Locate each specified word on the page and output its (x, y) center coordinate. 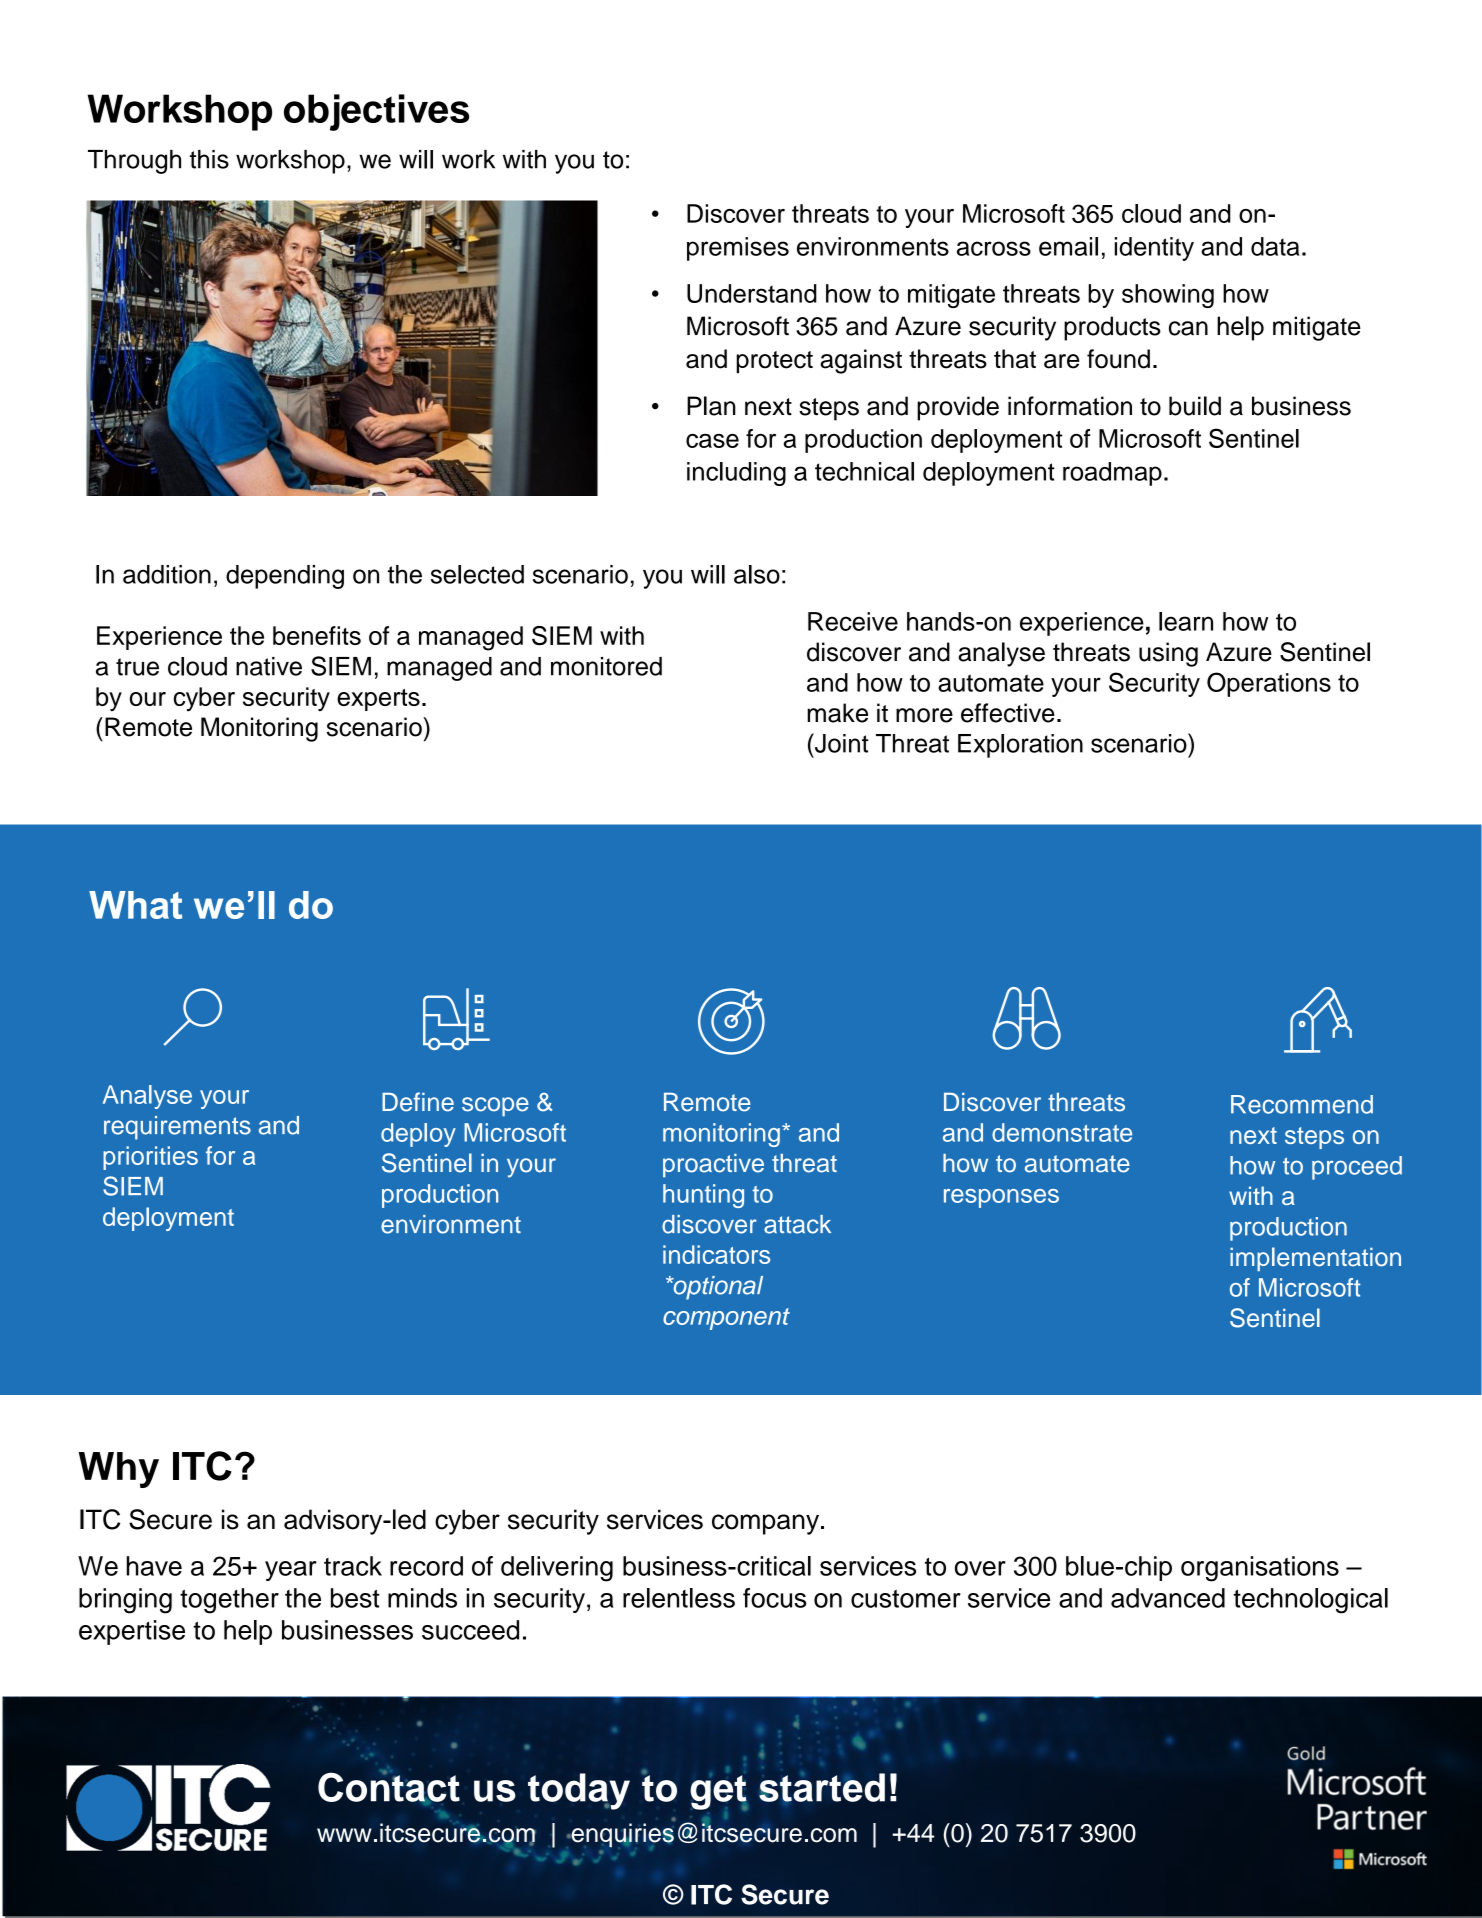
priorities (150, 1158)
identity (1154, 249)
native (269, 666)
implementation (1315, 1259)
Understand (752, 293)
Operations (1269, 684)
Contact (389, 1787)
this (209, 159)
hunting (703, 1196)
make (837, 713)
